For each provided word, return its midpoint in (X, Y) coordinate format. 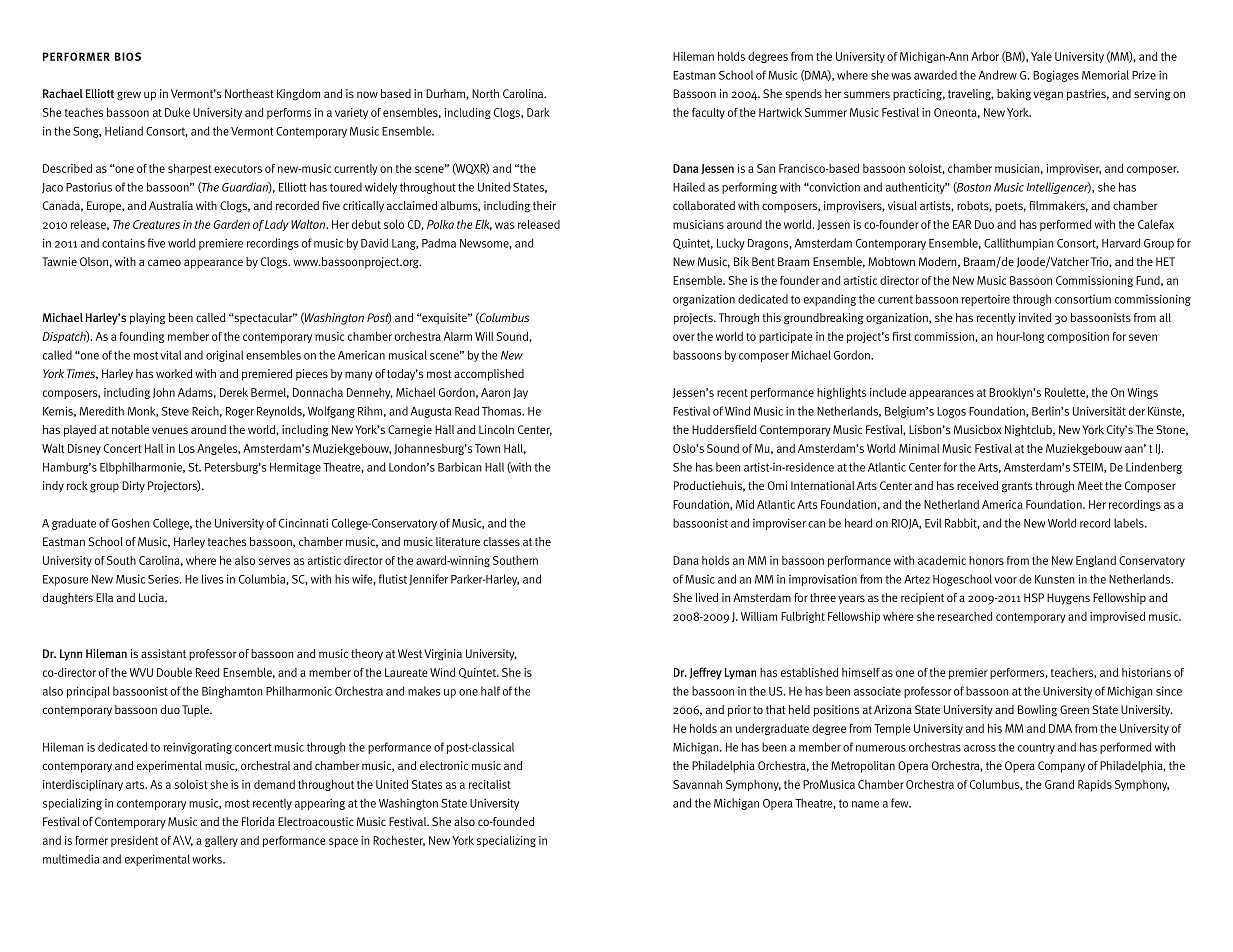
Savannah (697, 784)
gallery (221, 841)
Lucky (731, 244)
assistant (163, 653)
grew (129, 96)
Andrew (998, 75)
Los (187, 448)
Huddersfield (724, 429)
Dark (538, 112)
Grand (1059, 784)
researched (965, 616)
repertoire (986, 300)
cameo (164, 262)
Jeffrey (706, 673)
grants (1017, 487)
